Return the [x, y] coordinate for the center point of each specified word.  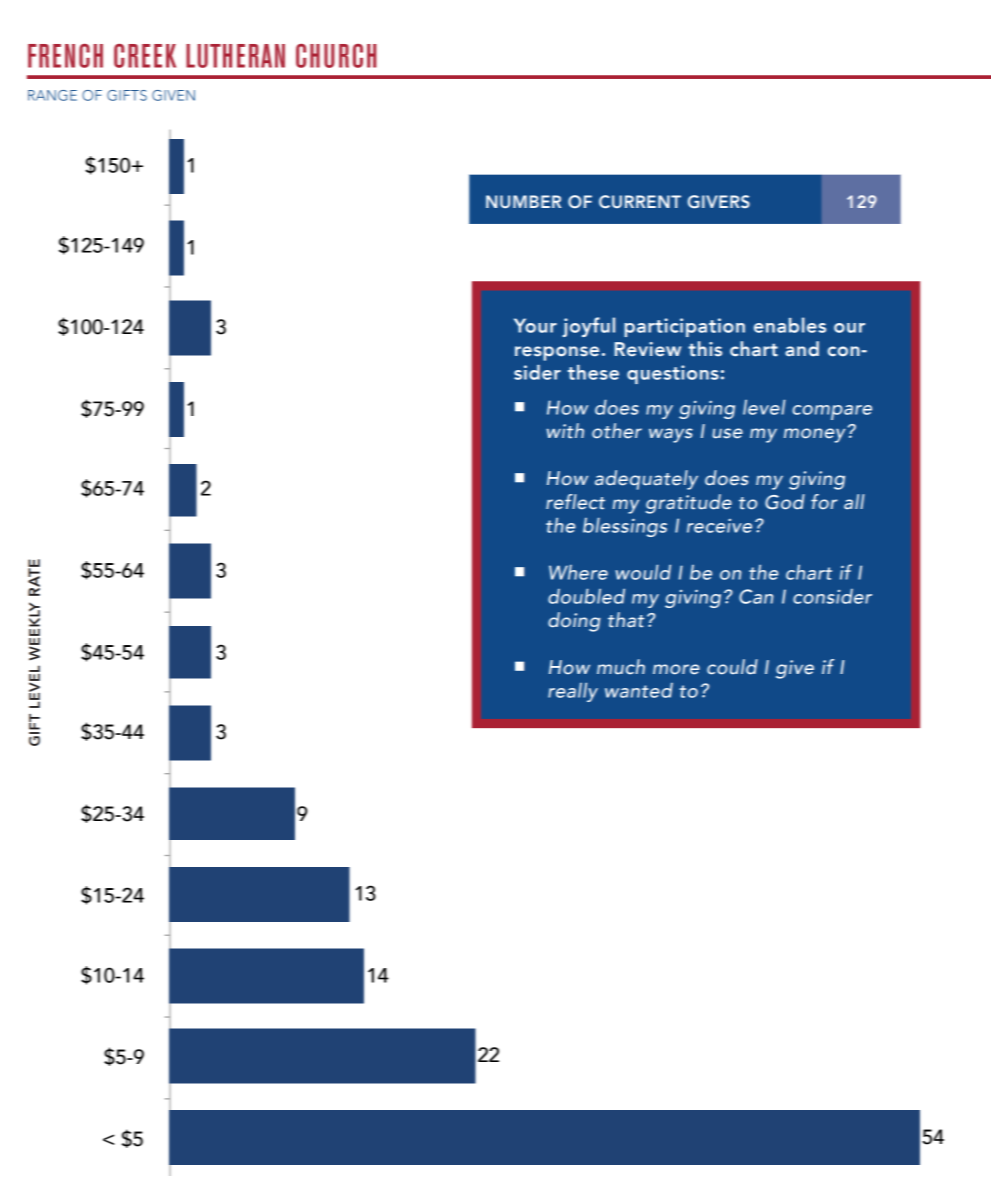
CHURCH [336, 56]
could [732, 667]
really [573, 692]
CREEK [145, 56]
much [621, 667]
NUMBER [523, 201]
